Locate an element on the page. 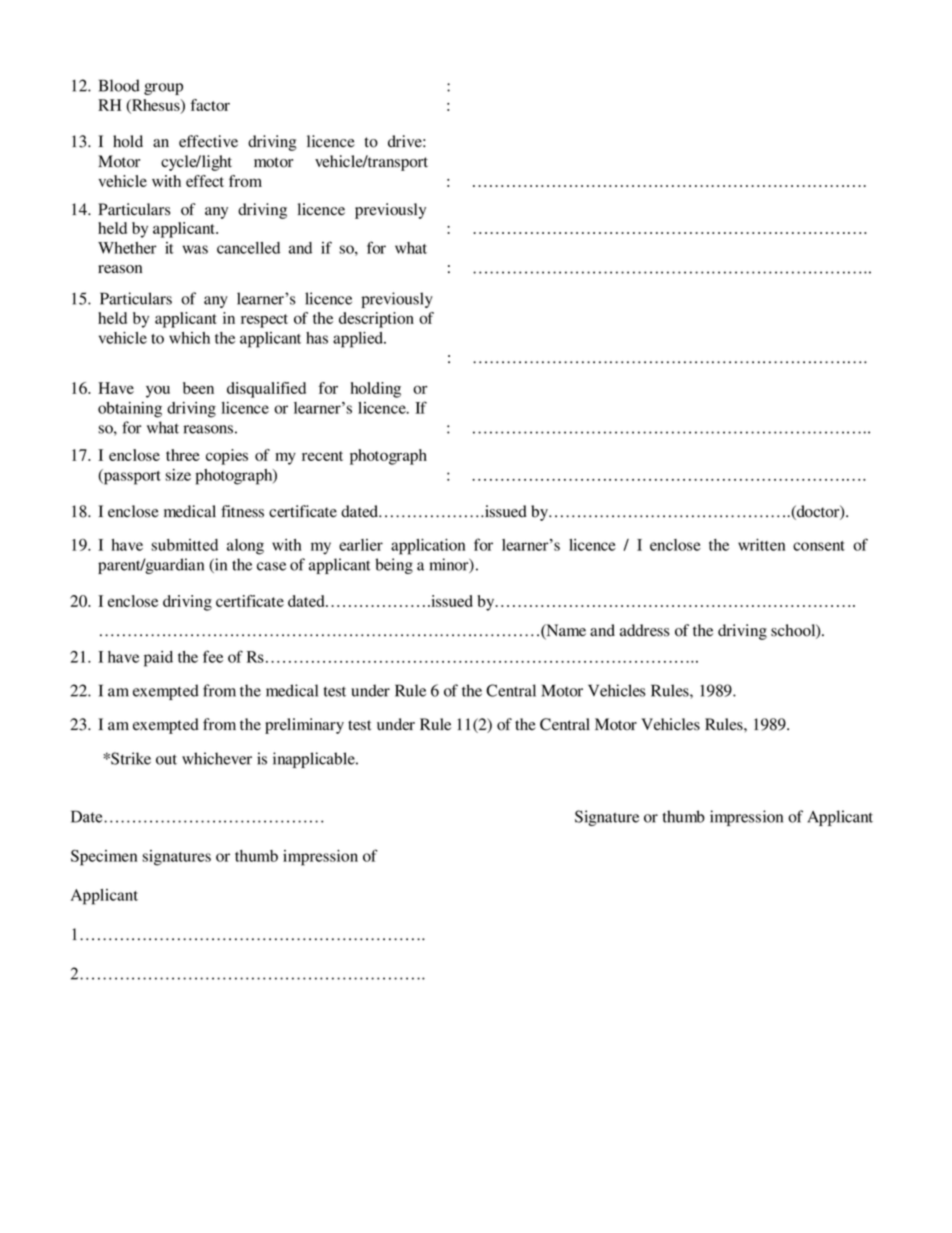  applied is located at coordinates (359, 340).
